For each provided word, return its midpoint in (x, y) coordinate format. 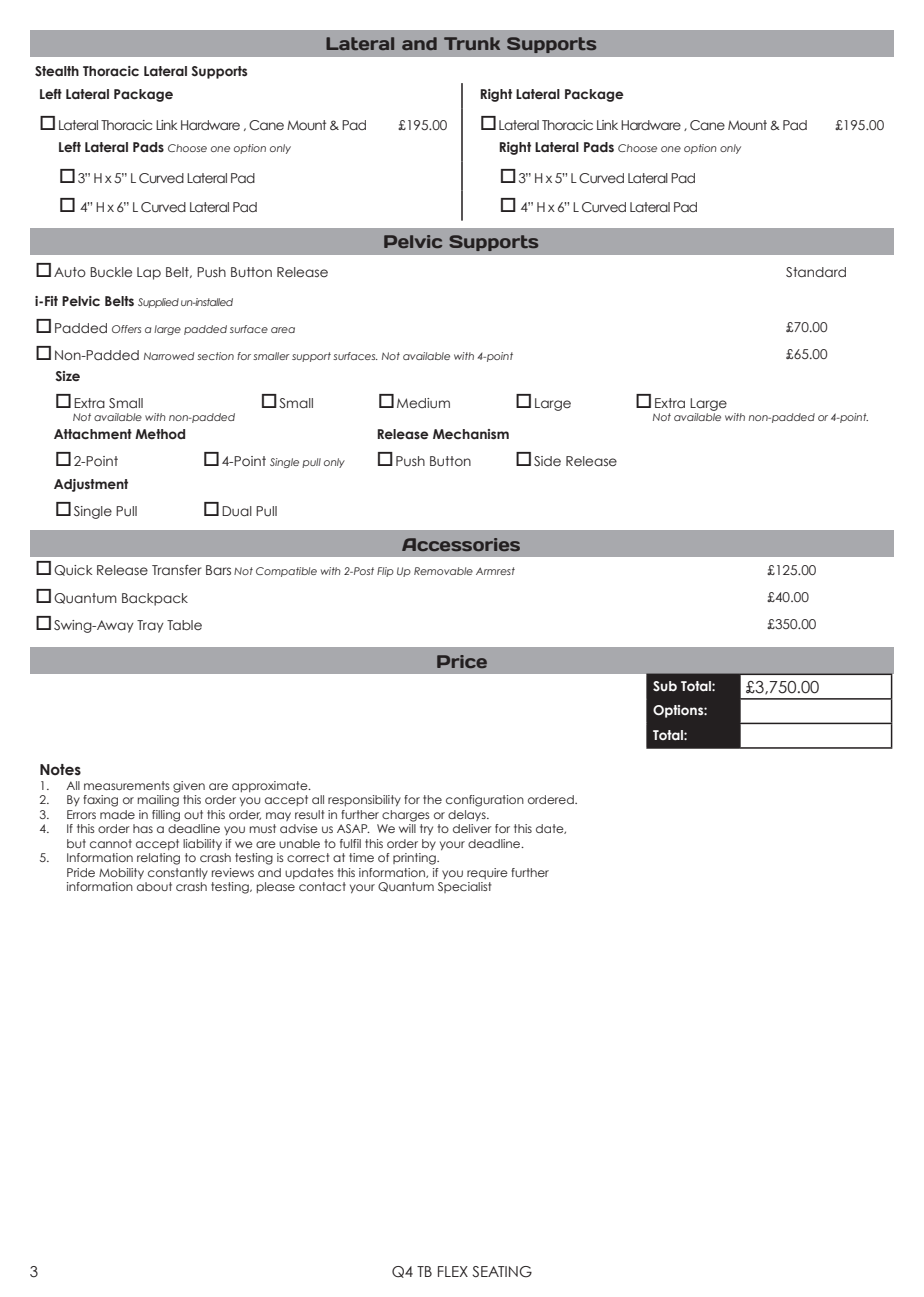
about (154, 886)
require (487, 873)
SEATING (502, 1272)
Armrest (495, 571)
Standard (816, 272)
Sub (665, 686)
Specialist (465, 887)
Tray (150, 626)
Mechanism (471, 434)
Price (462, 661)
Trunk (472, 43)
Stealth (57, 71)
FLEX (453, 1271)
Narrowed (169, 356)
